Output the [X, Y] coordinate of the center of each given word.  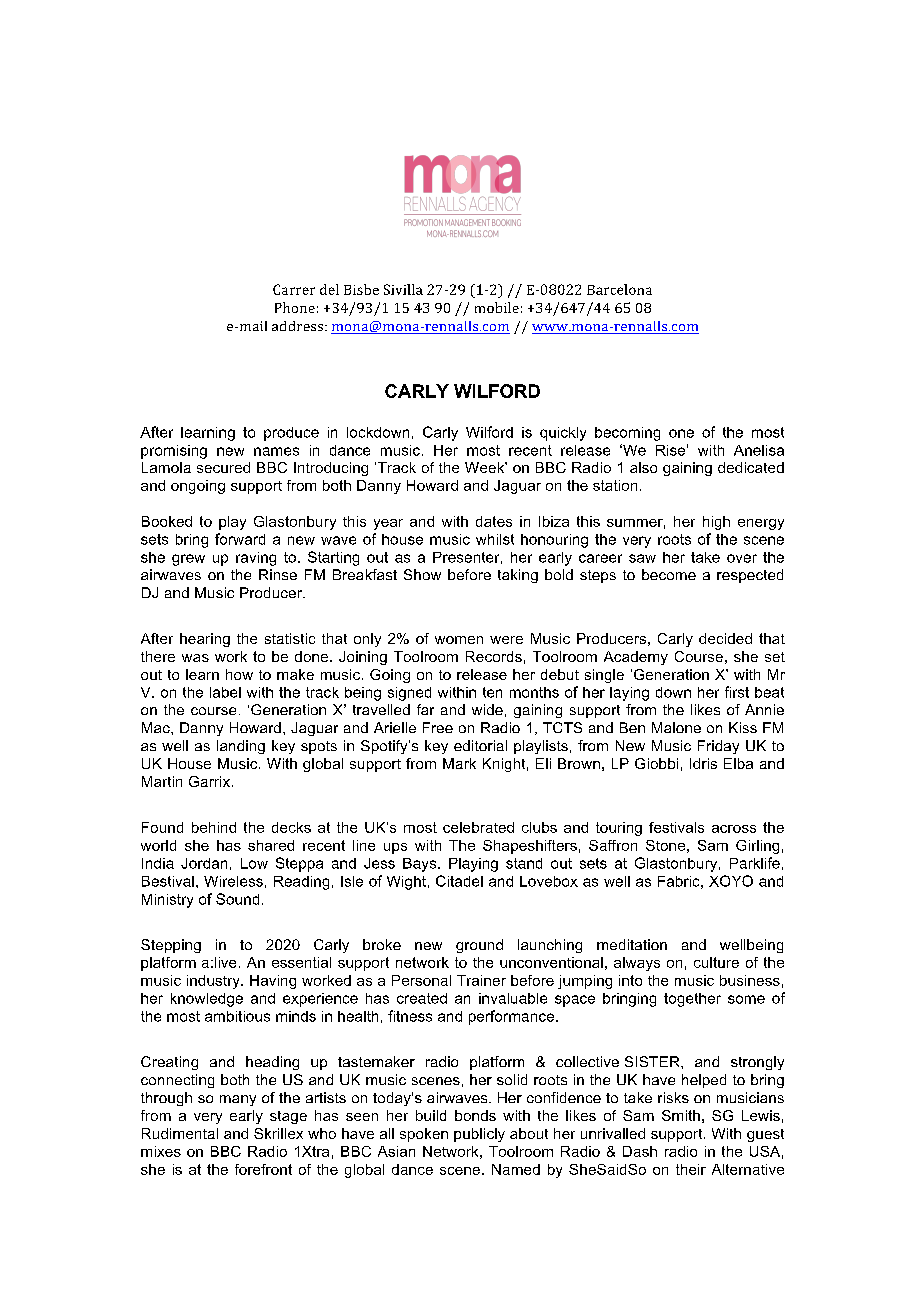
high [716, 523]
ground [479, 946]
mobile [497, 307]
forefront [263, 1169]
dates [494, 521]
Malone [676, 727]
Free [438, 727]
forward [240, 539]
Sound [237, 899]
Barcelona [619, 289]
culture [716, 962]
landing [241, 747]
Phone [295, 307]
